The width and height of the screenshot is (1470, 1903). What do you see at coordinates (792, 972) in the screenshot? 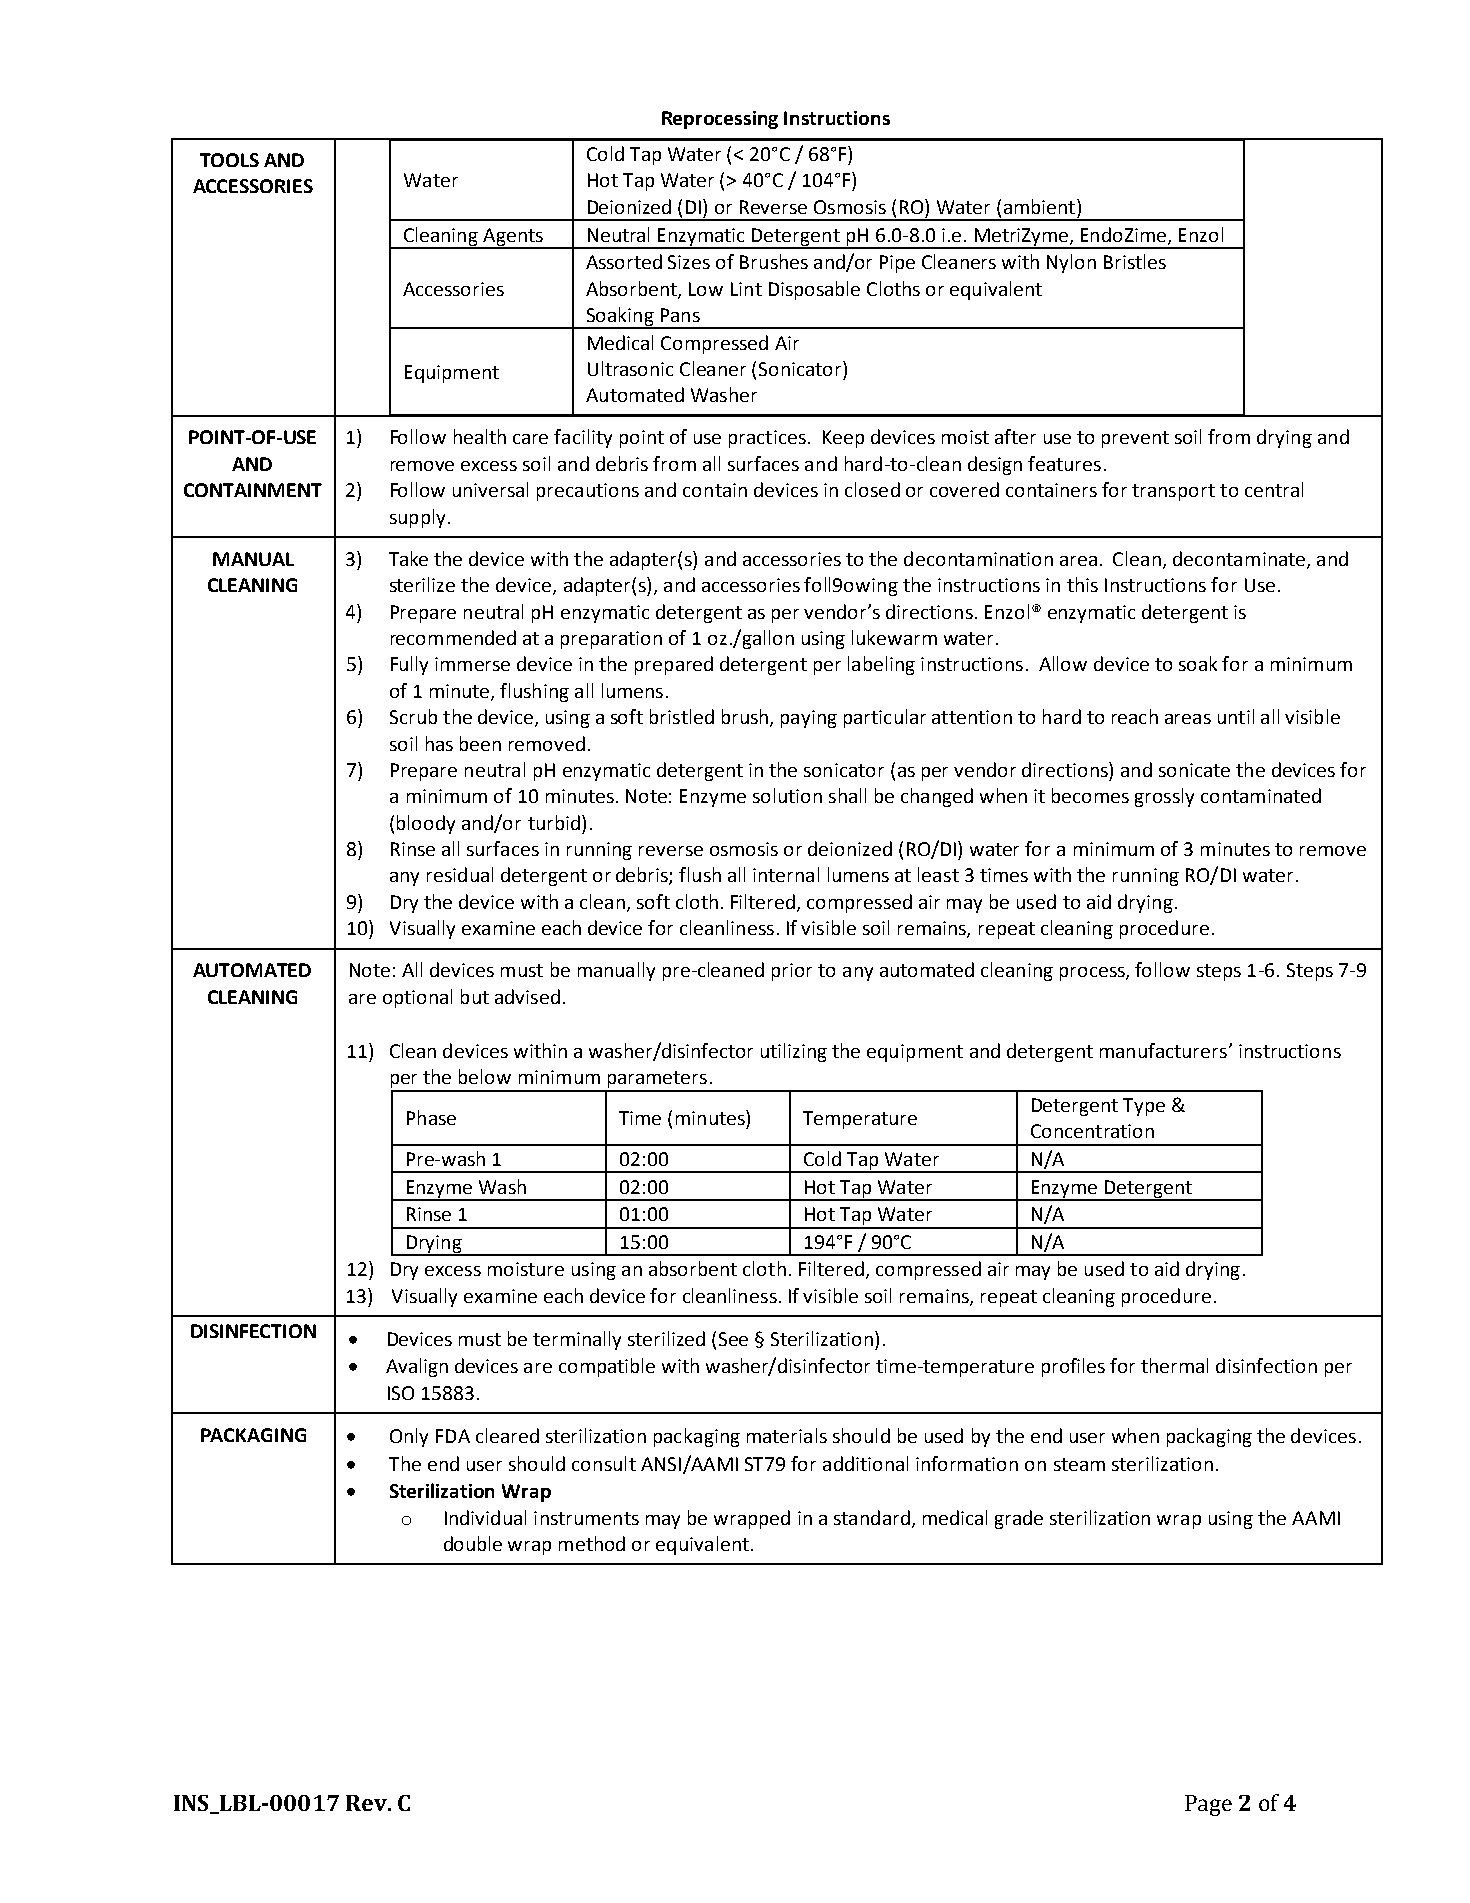
I see `prior` at bounding box center [792, 972].
